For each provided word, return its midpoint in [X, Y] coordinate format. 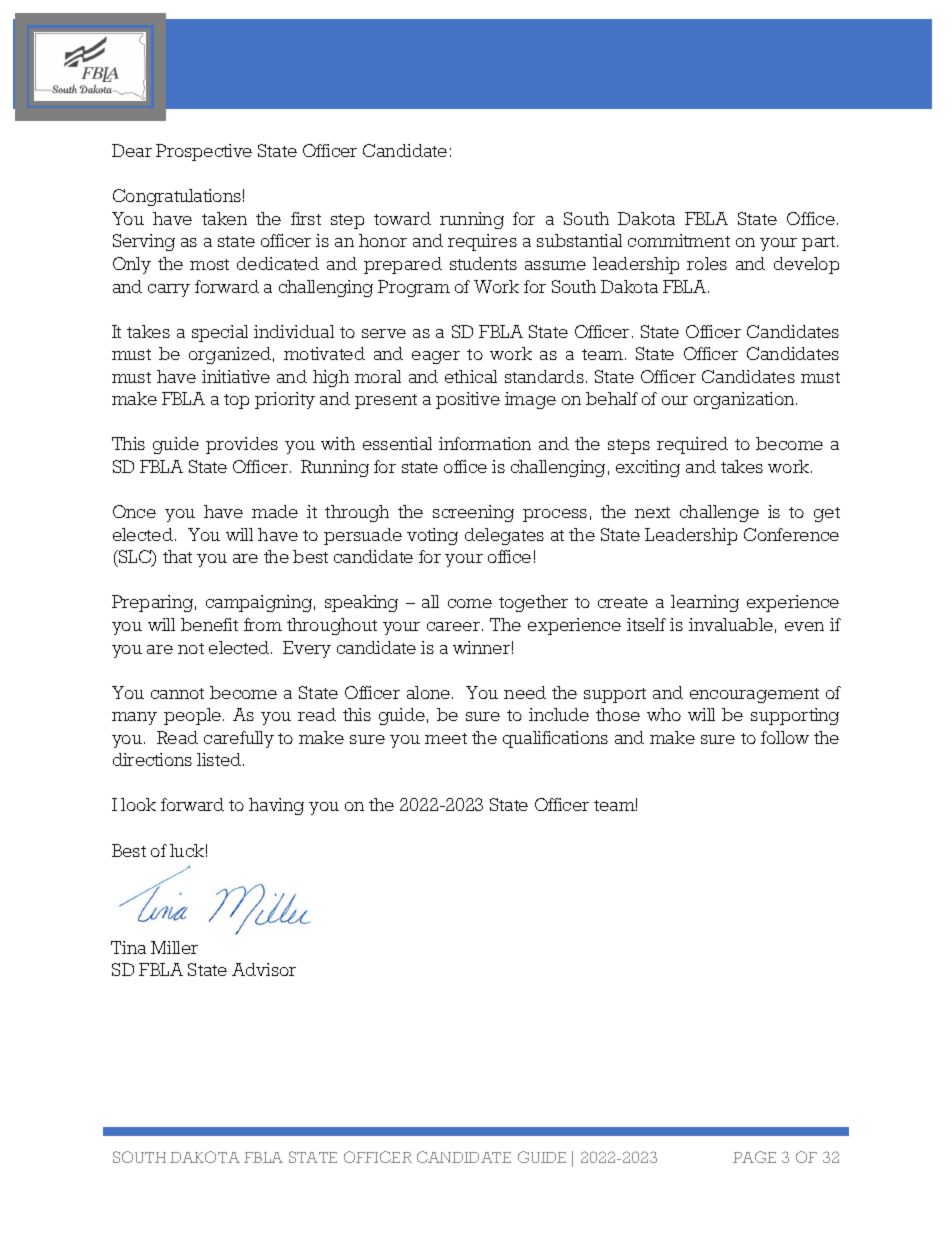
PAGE [754, 1157]
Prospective [204, 152]
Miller [174, 947]
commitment [679, 240]
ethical [471, 376]
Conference [791, 534]
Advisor [264, 969]
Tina [128, 947]
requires [482, 242]
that [177, 556]
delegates [504, 536]
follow [785, 737]
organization [745, 400]
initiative [236, 376]
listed [220, 759]
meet [446, 738]
